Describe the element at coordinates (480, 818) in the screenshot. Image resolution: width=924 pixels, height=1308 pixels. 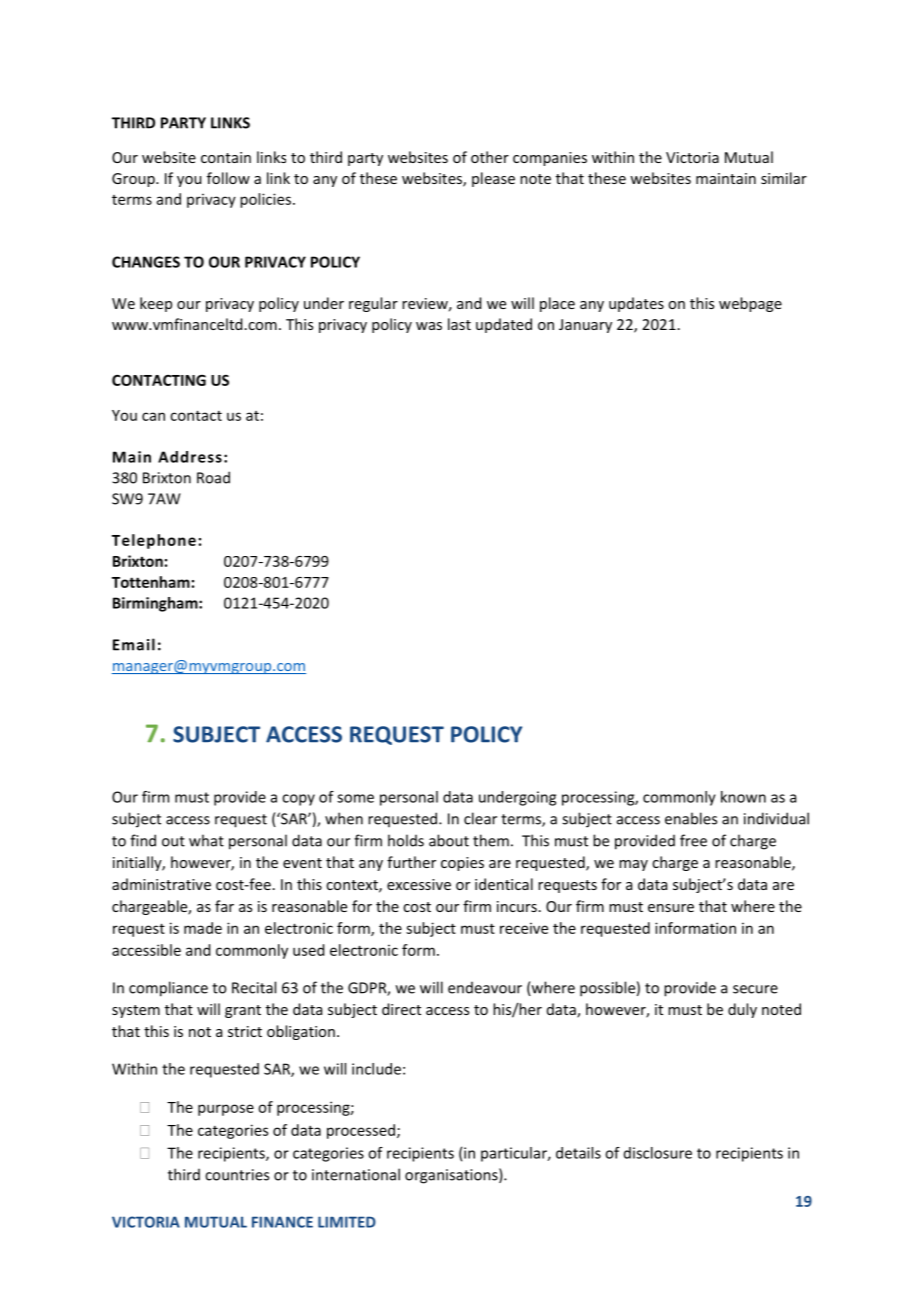
I see `clear` at that location.
